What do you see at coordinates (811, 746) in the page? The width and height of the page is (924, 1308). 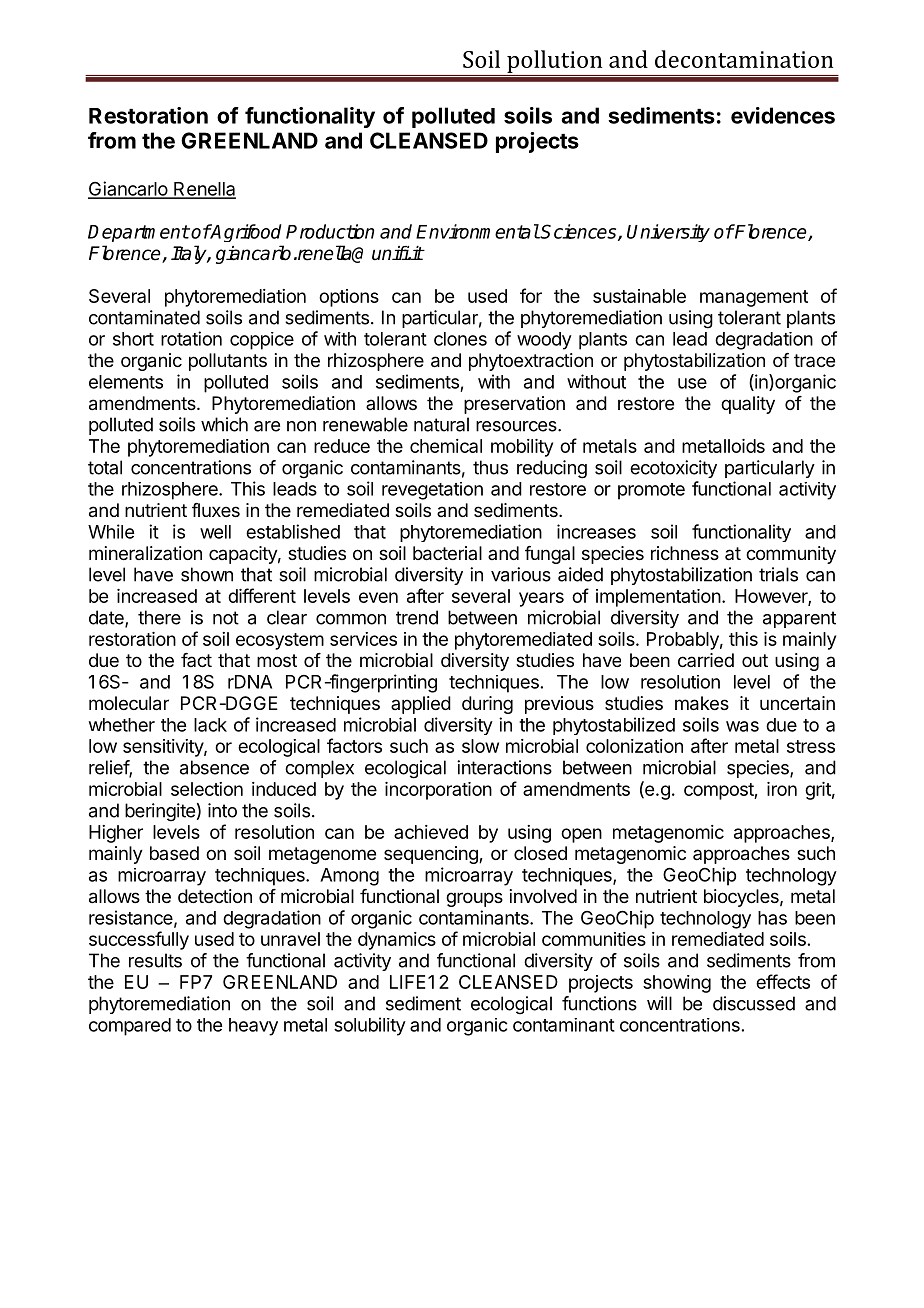 I see `stress` at bounding box center [811, 746].
